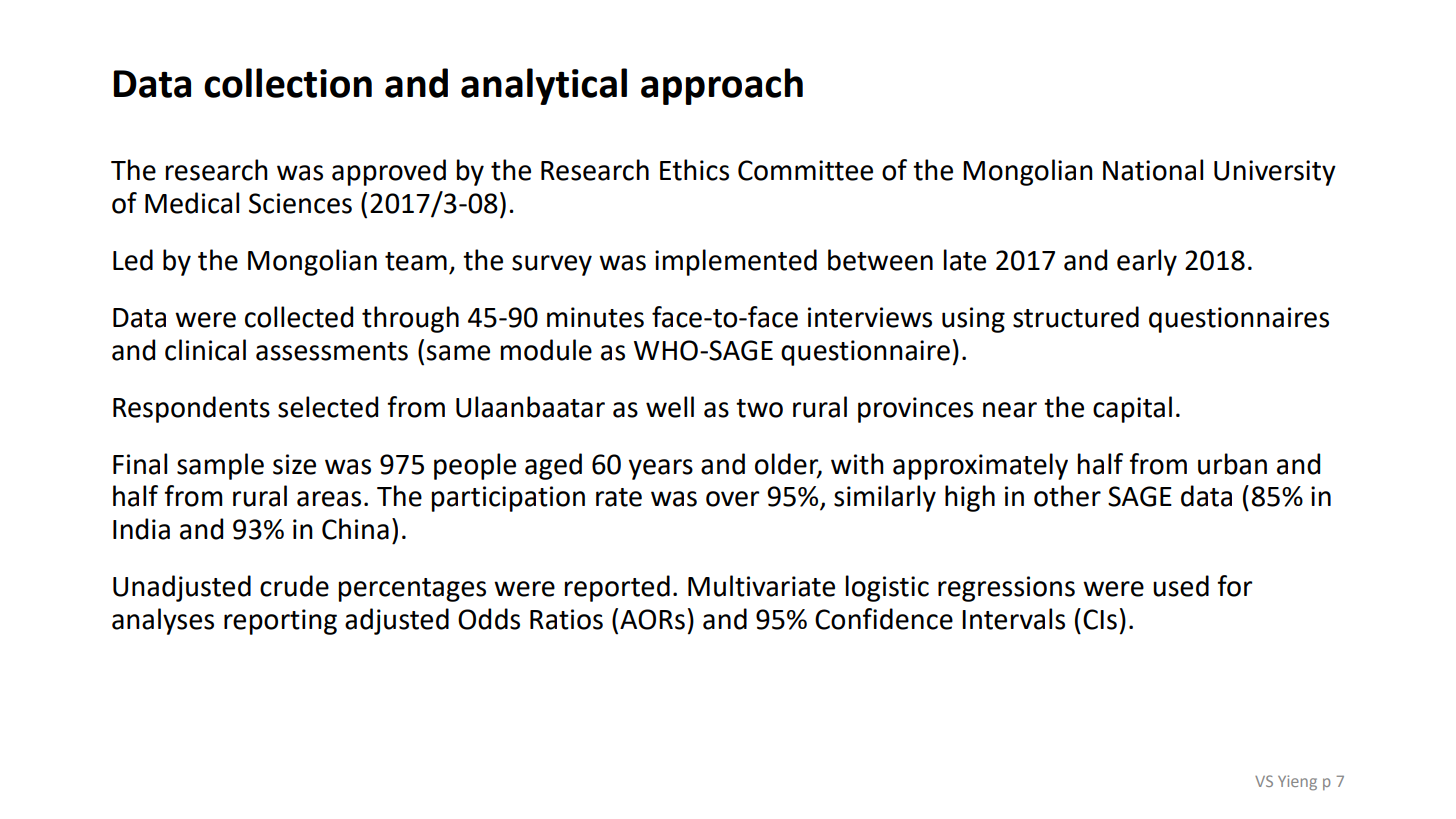  Describe the element at coordinates (722, 86) in the screenshot. I see `approach` at that location.
